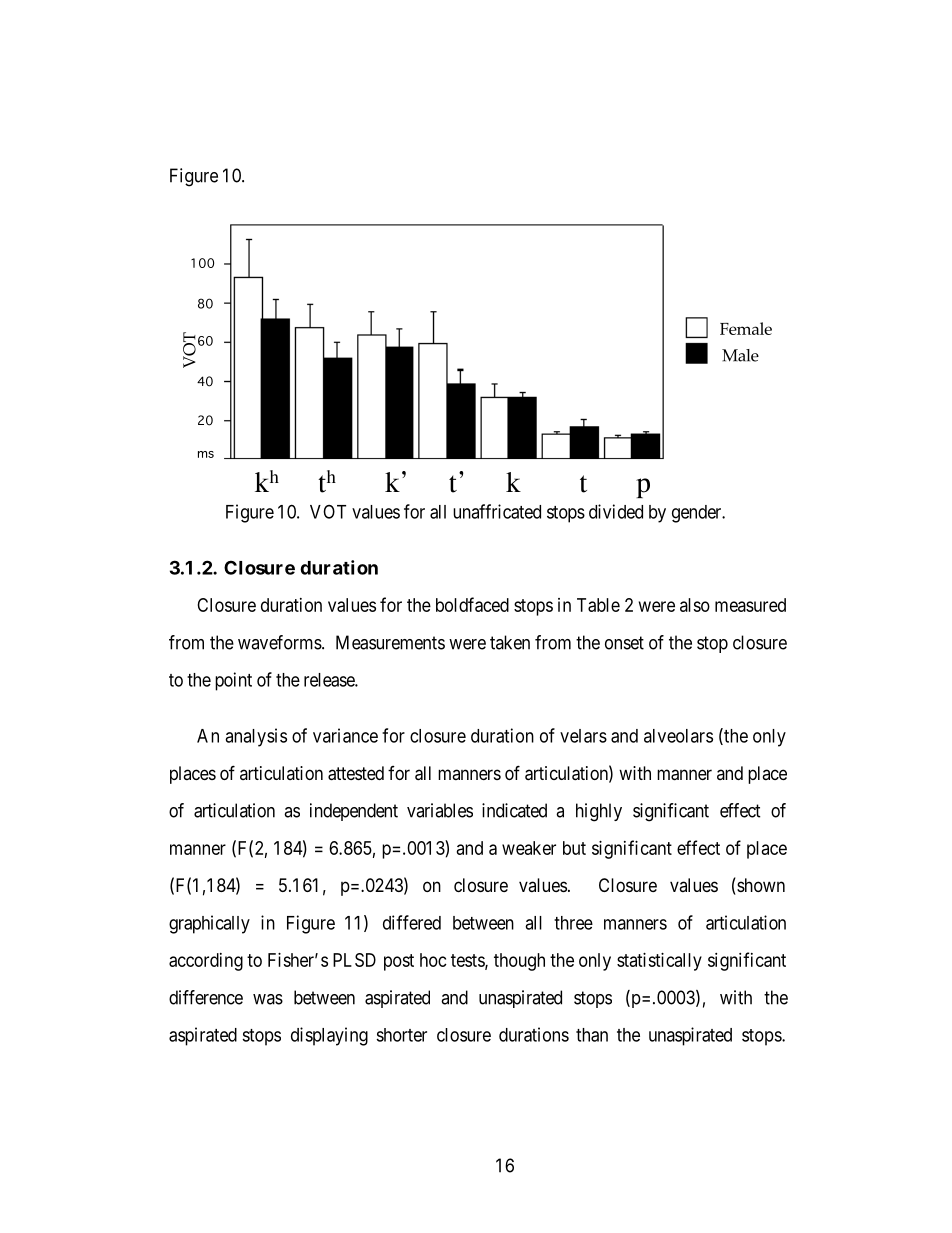  What do you see at coordinates (616, 511) in the document?
I see `divided` at bounding box center [616, 511].
